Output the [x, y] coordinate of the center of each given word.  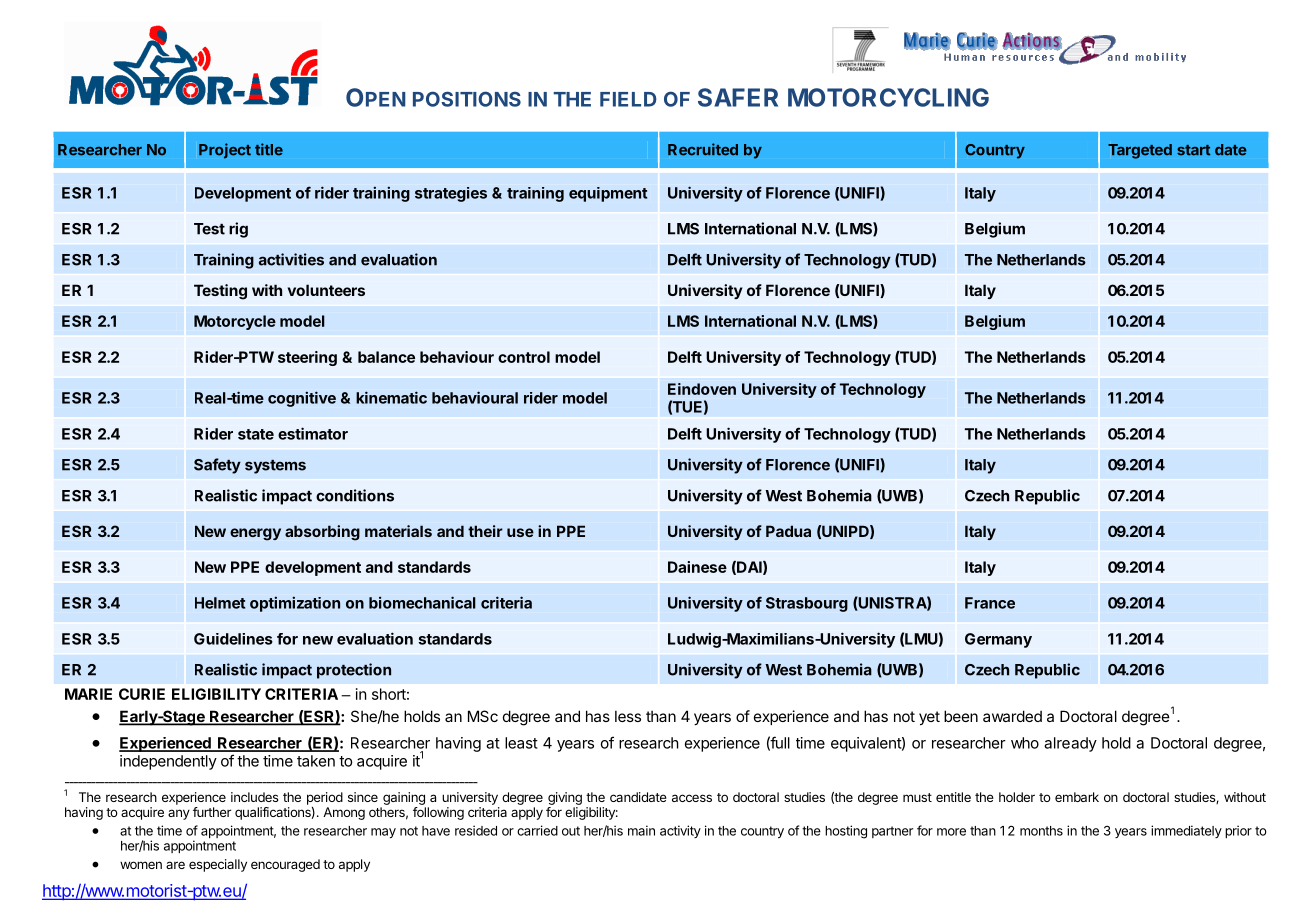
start [1193, 150]
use [520, 532]
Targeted [1140, 151]
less [628, 716]
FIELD [628, 99]
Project [225, 151]
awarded [1012, 716]
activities [291, 259]
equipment [608, 194]
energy [255, 534]
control [524, 357]
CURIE [142, 694]
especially [218, 865]
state [256, 434]
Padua [788, 531]
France [990, 603]
